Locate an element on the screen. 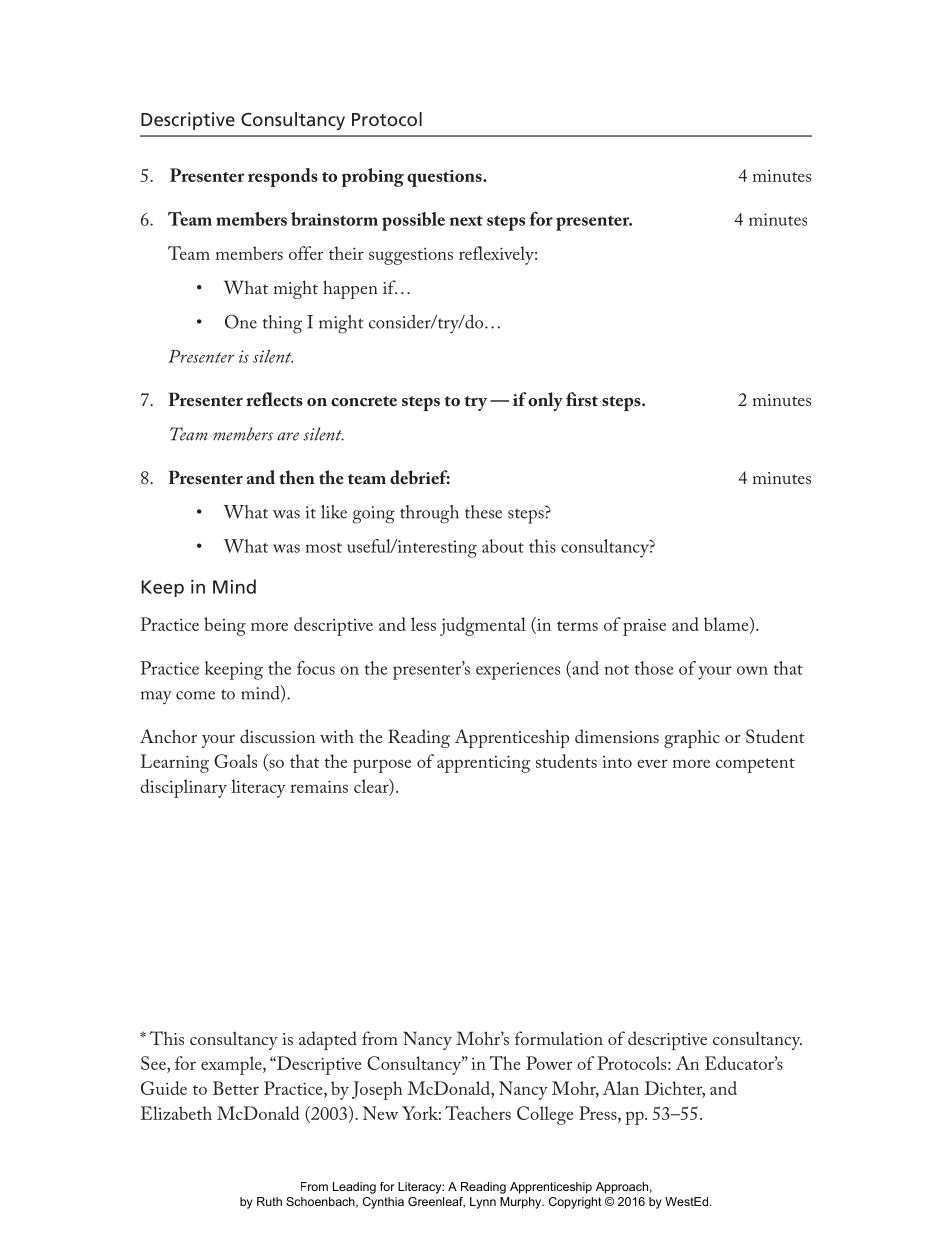  these is located at coordinates (483, 512).
